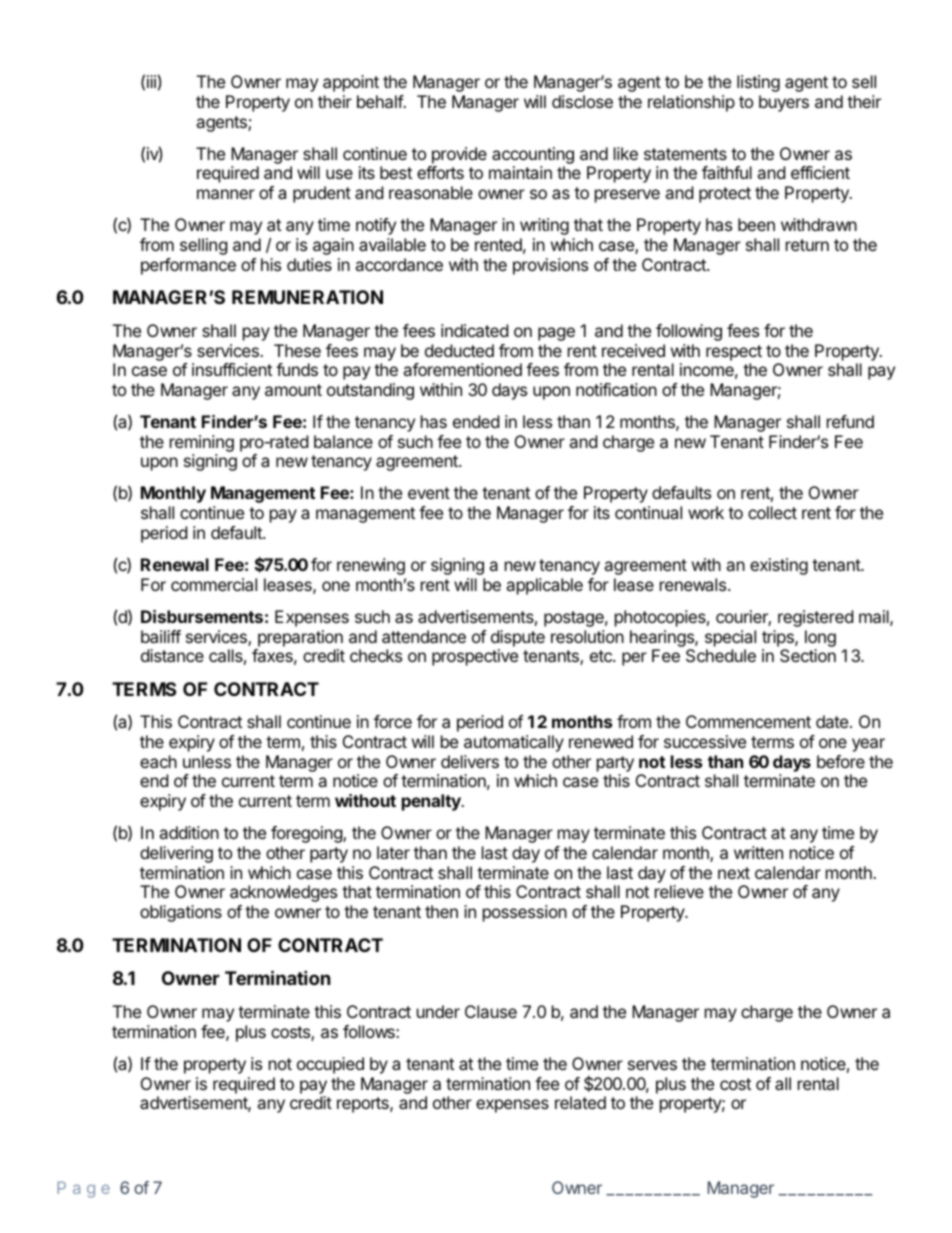 The width and height of the screenshot is (952, 1233). What do you see at coordinates (784, 103) in the screenshot?
I see `buyers` at bounding box center [784, 103].
